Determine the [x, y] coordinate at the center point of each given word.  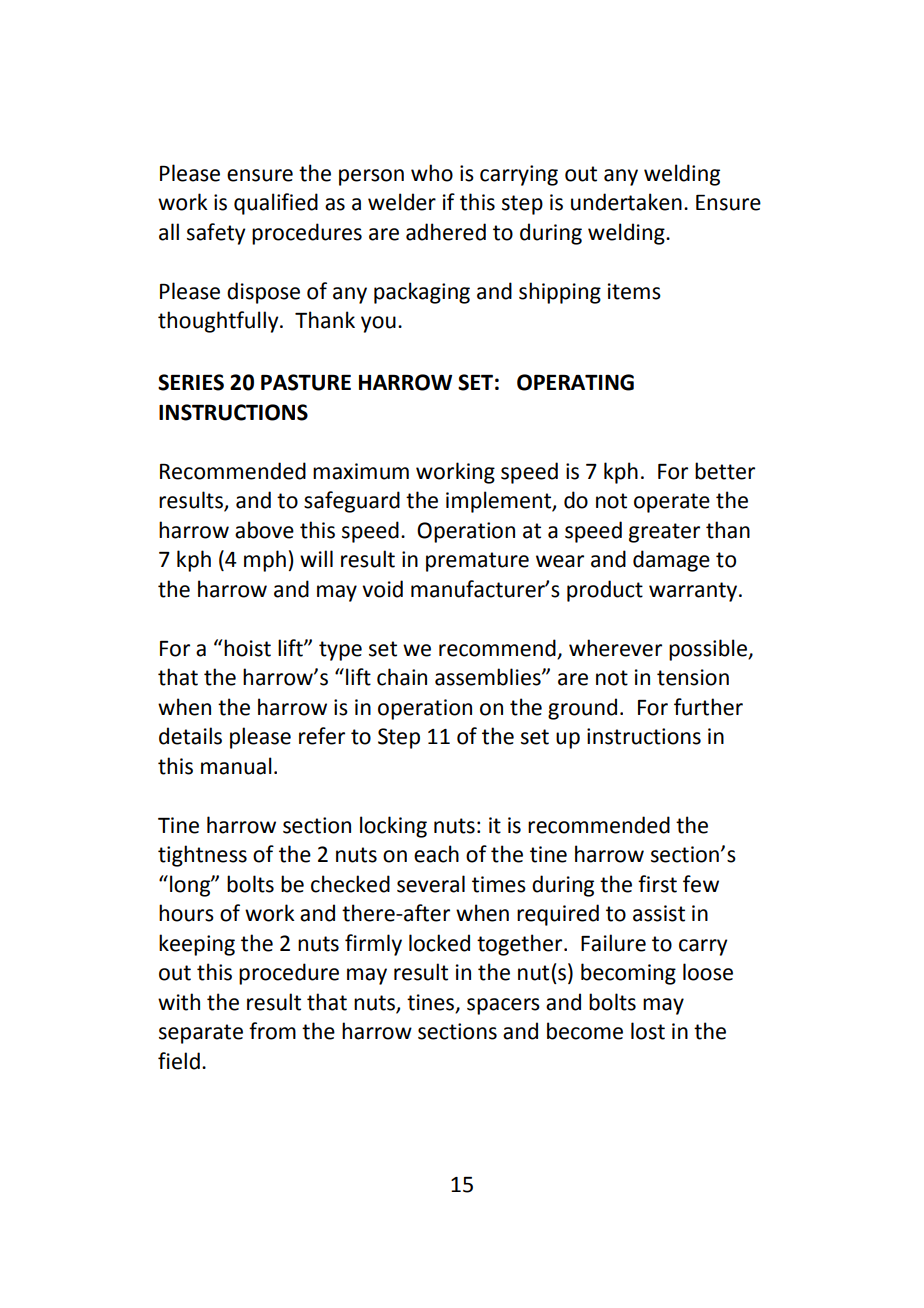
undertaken [626, 202]
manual [236, 766]
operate [672, 503]
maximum [361, 471]
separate [201, 1034]
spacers [503, 1006]
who [432, 173]
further [708, 707]
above [264, 530]
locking [393, 827]
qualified [276, 204]
